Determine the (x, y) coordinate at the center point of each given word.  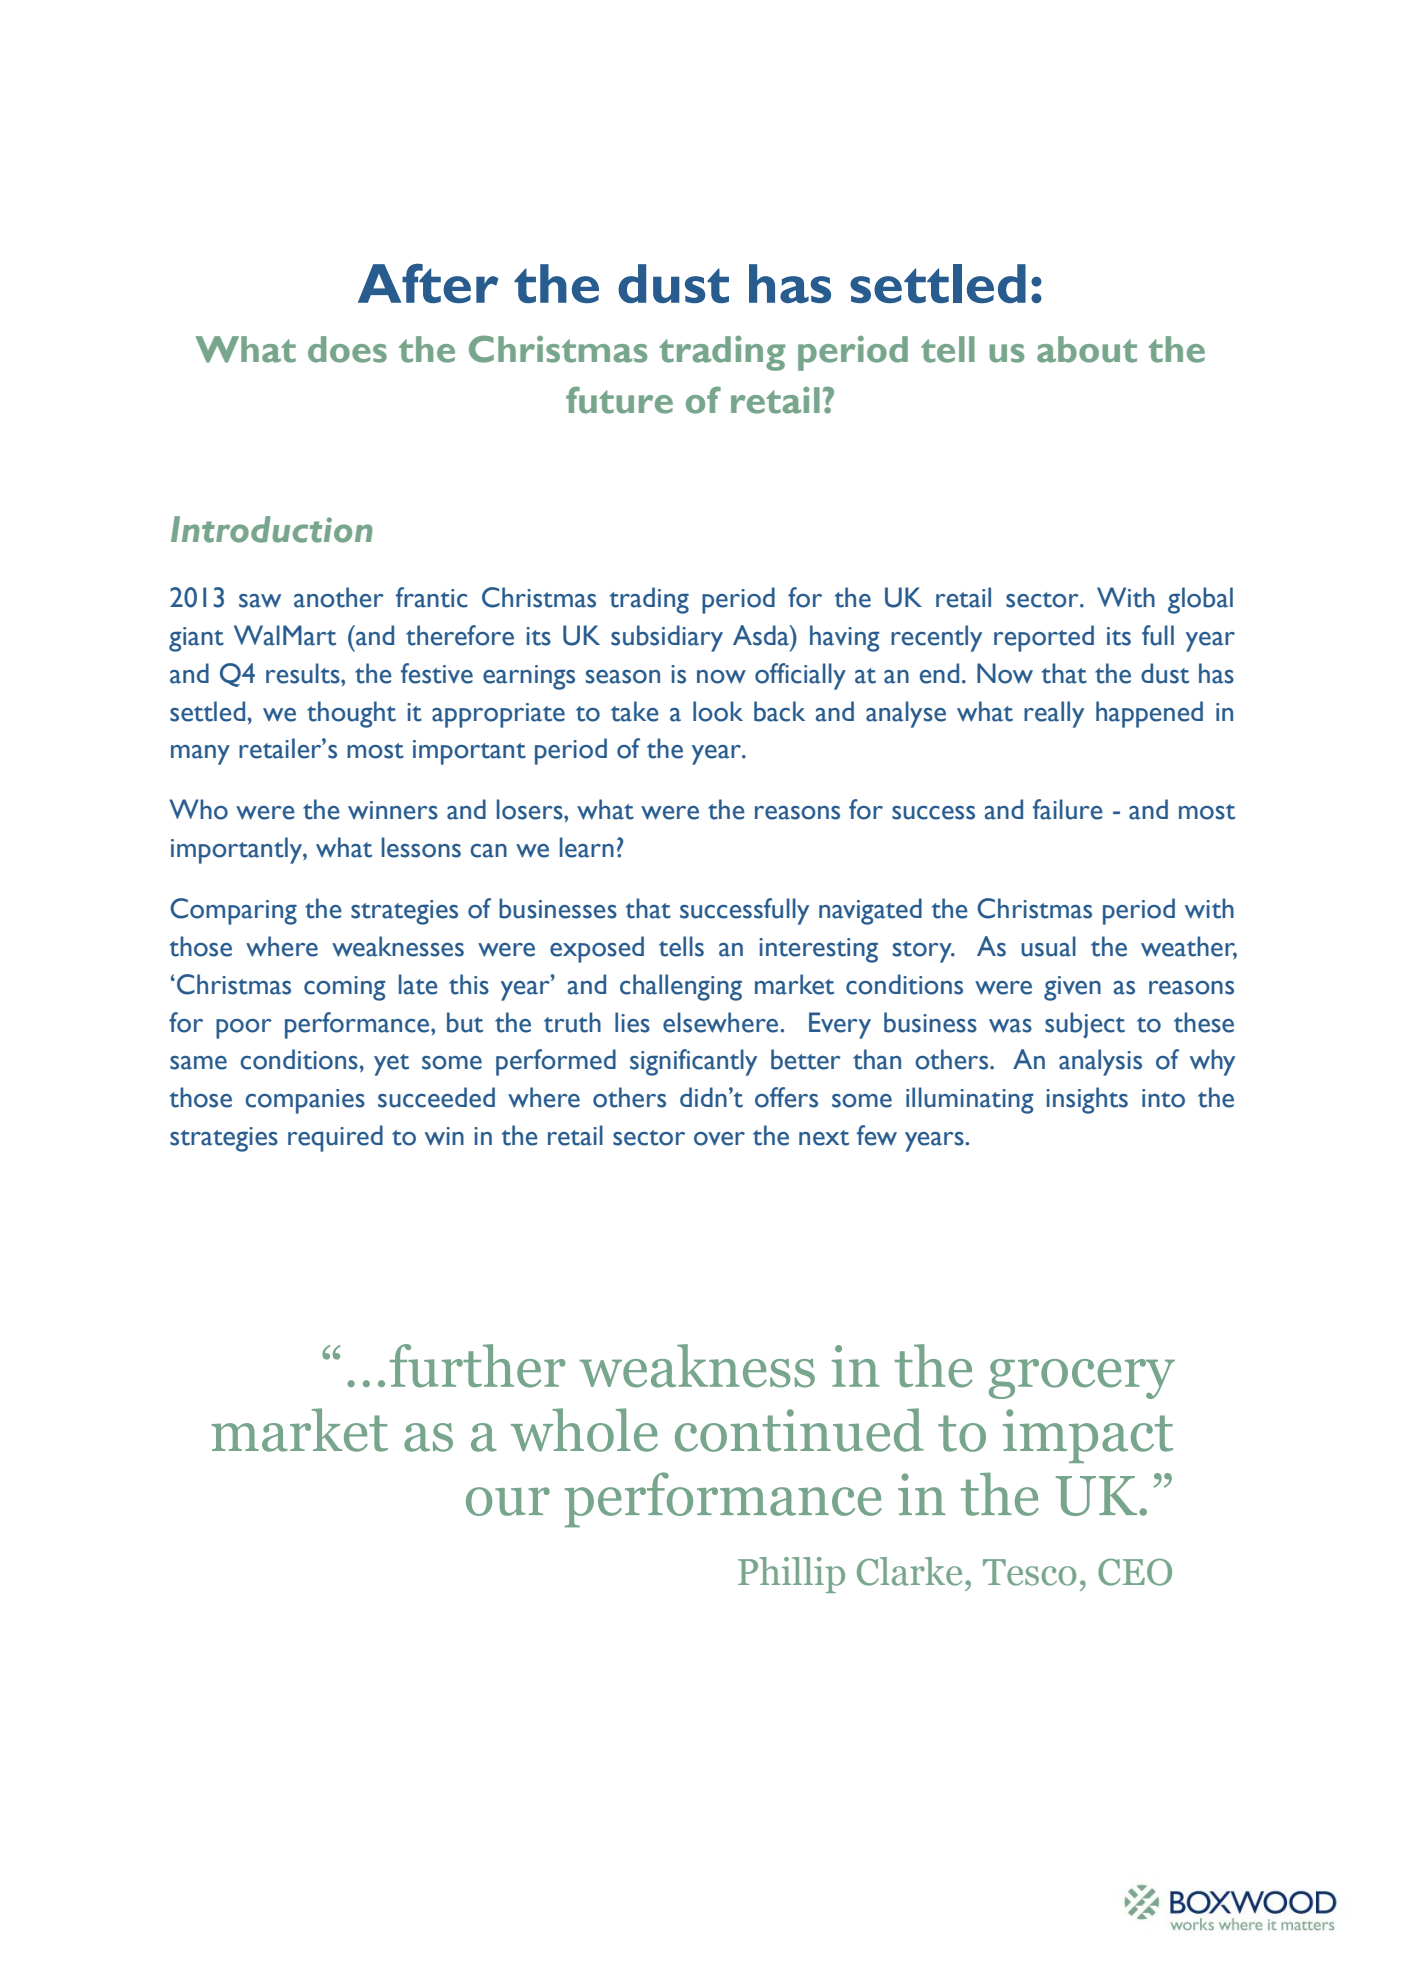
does (347, 349)
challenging (681, 987)
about (1087, 349)
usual (1048, 946)
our (508, 1501)
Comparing (233, 911)
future (619, 400)
